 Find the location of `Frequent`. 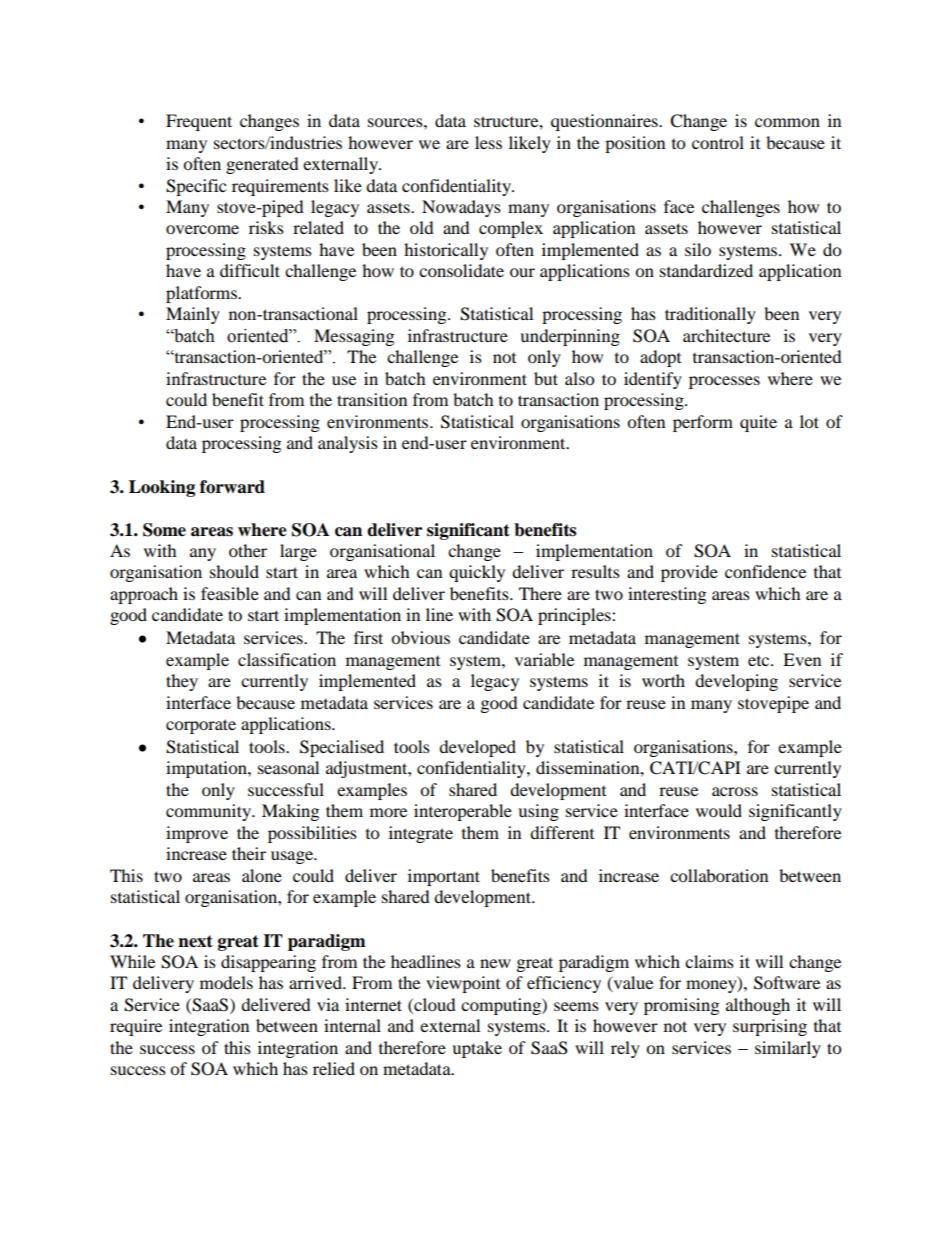

Frequent is located at coordinates (199, 122).
